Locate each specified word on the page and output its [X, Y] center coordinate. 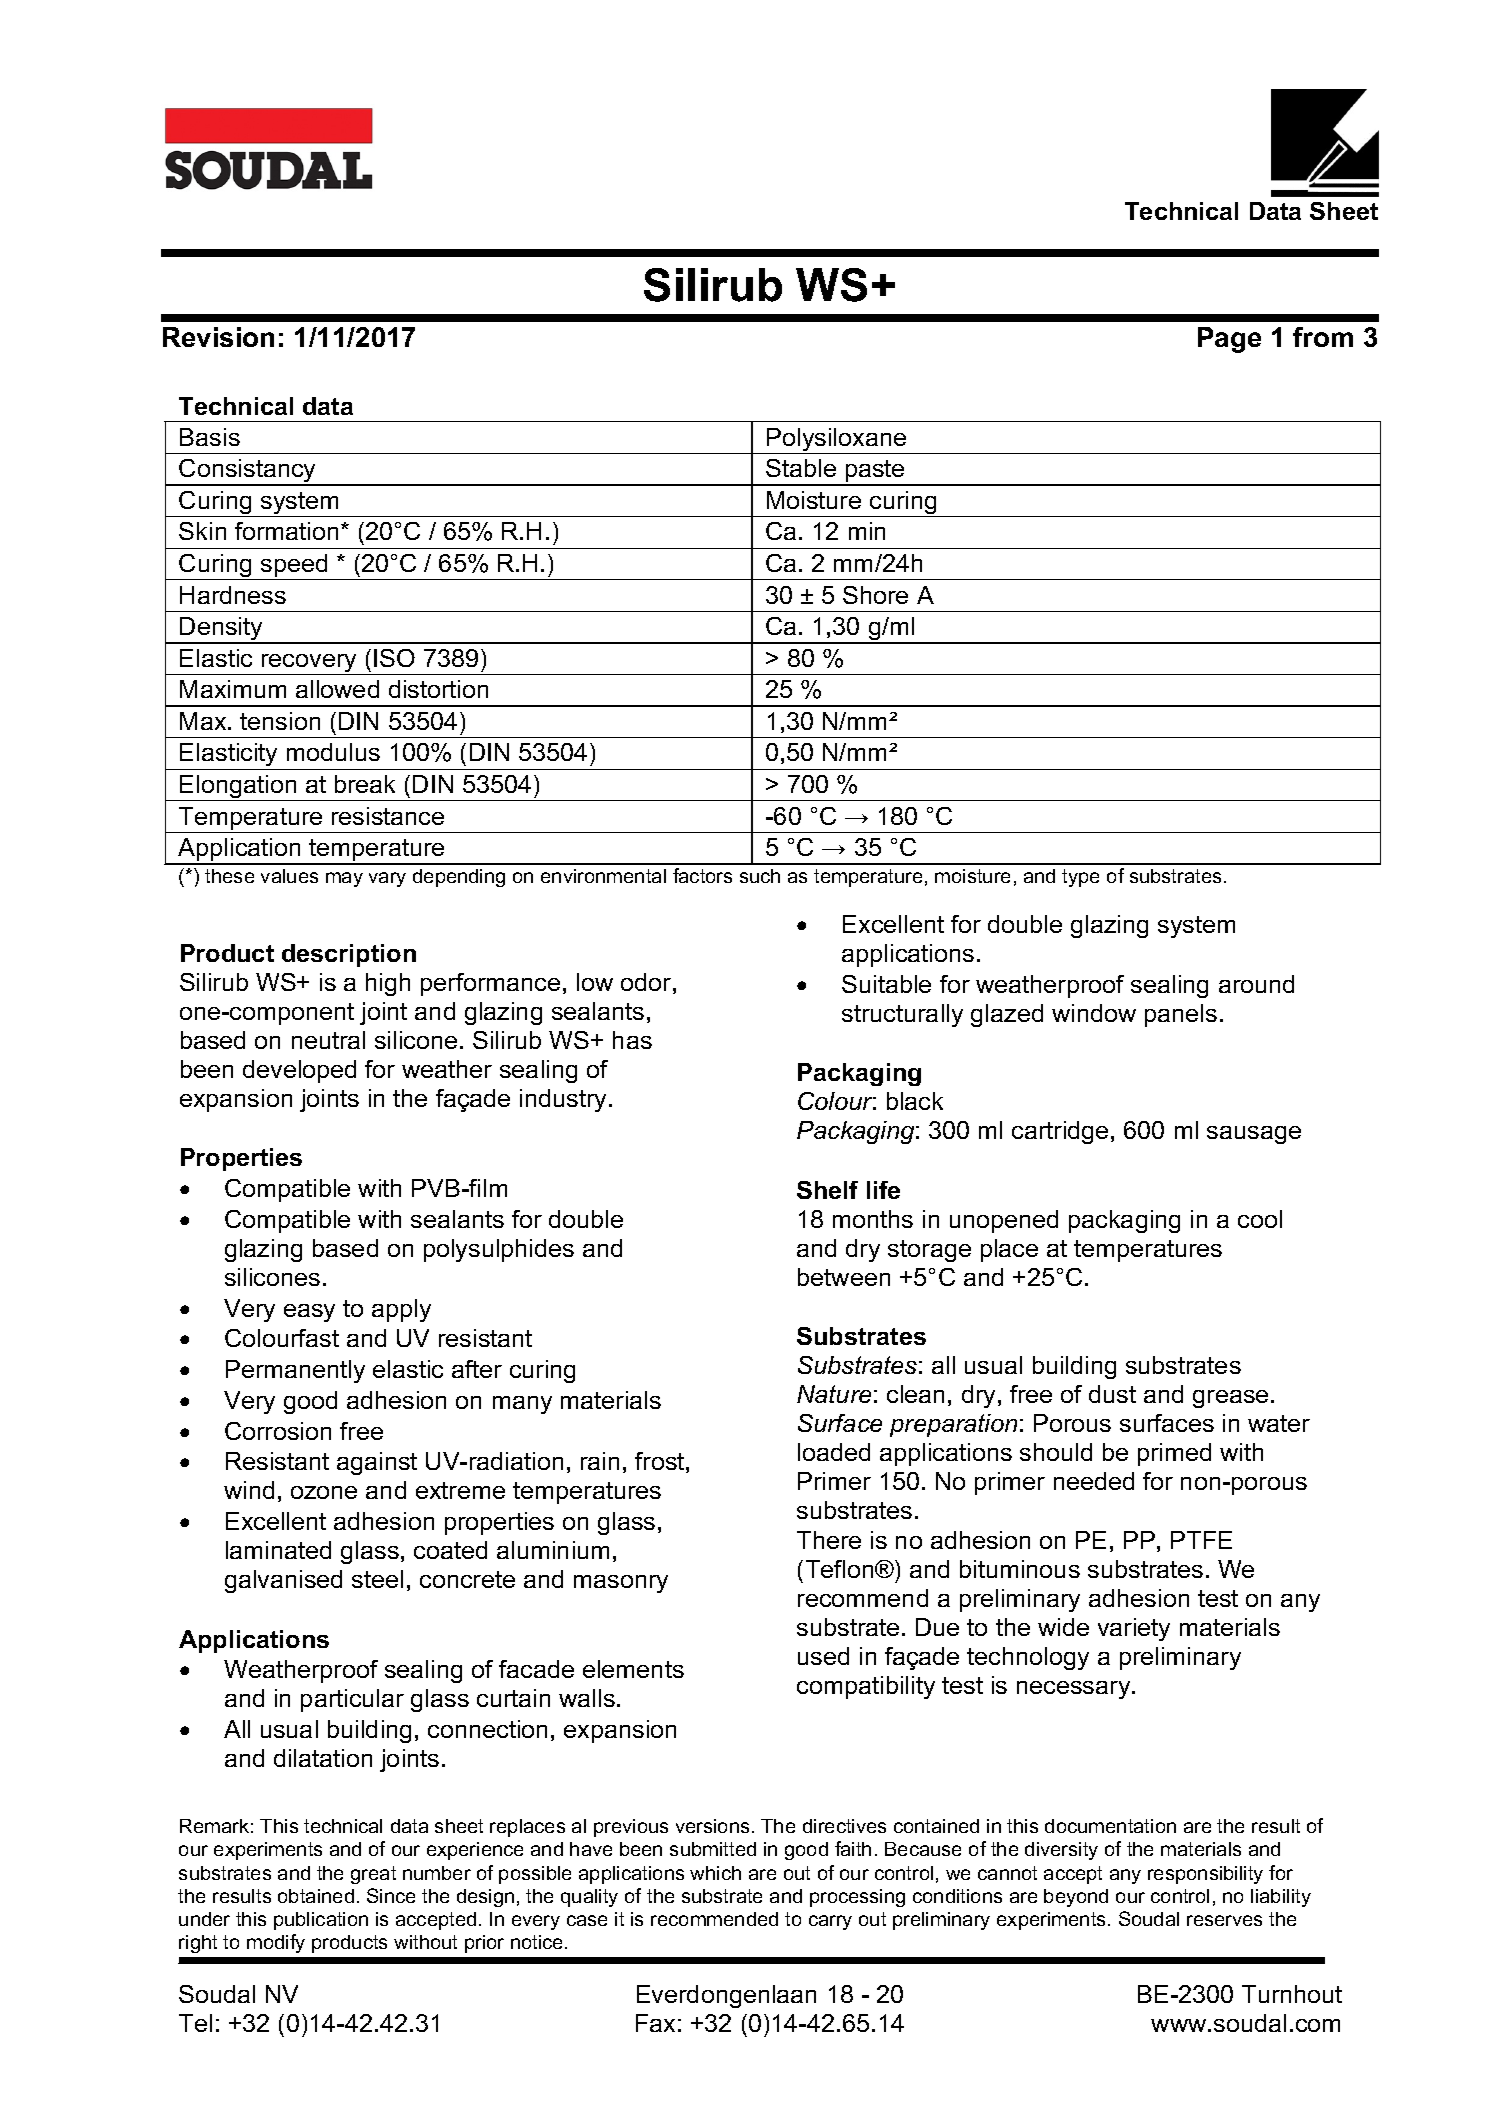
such [760, 876]
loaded [834, 1452]
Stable [801, 468]
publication [321, 1921]
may [344, 879]
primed [1174, 1454]
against [377, 1463]
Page [1229, 340]
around [1256, 984]
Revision [218, 337]
